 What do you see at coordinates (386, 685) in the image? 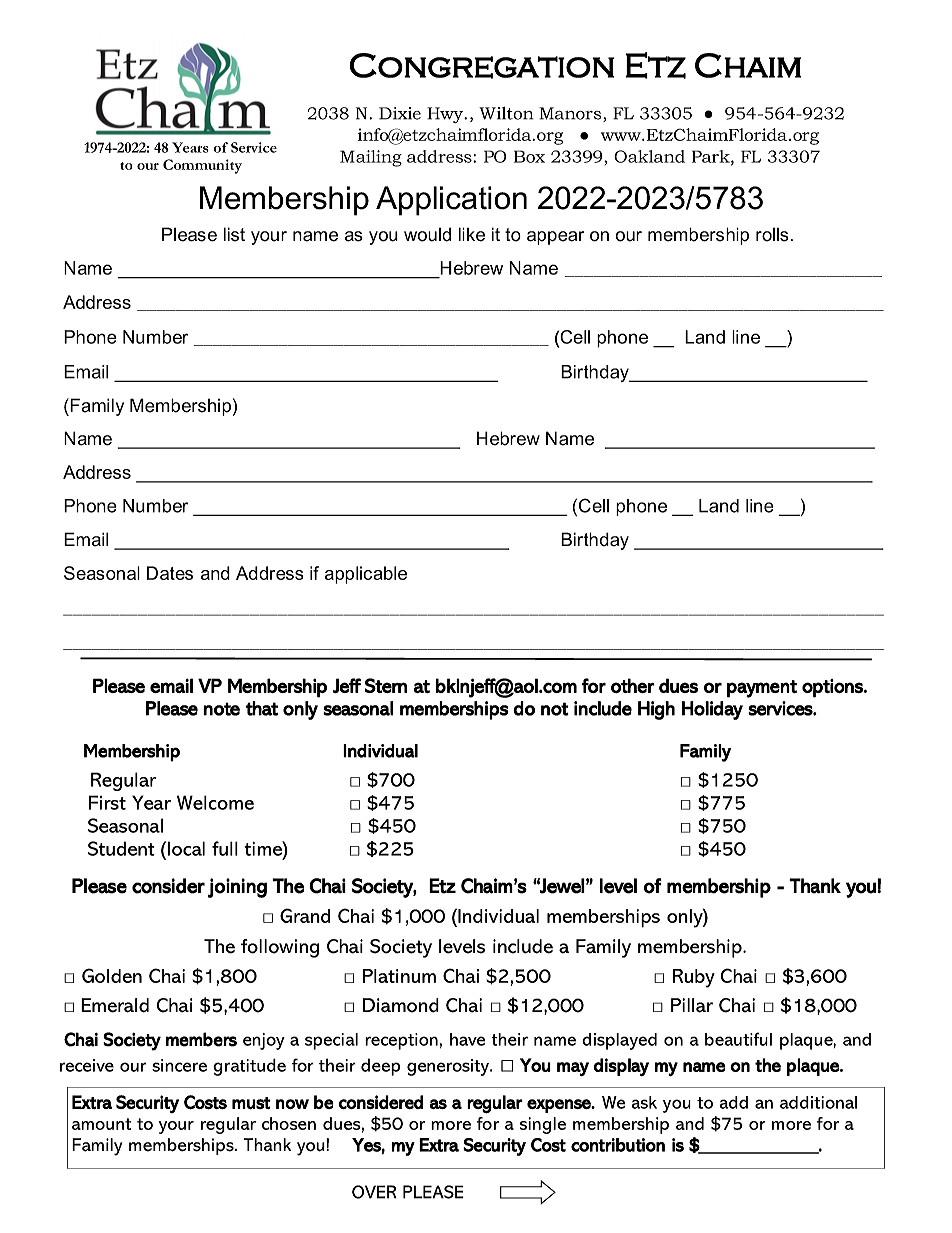
I see `Stern` at bounding box center [386, 685].
